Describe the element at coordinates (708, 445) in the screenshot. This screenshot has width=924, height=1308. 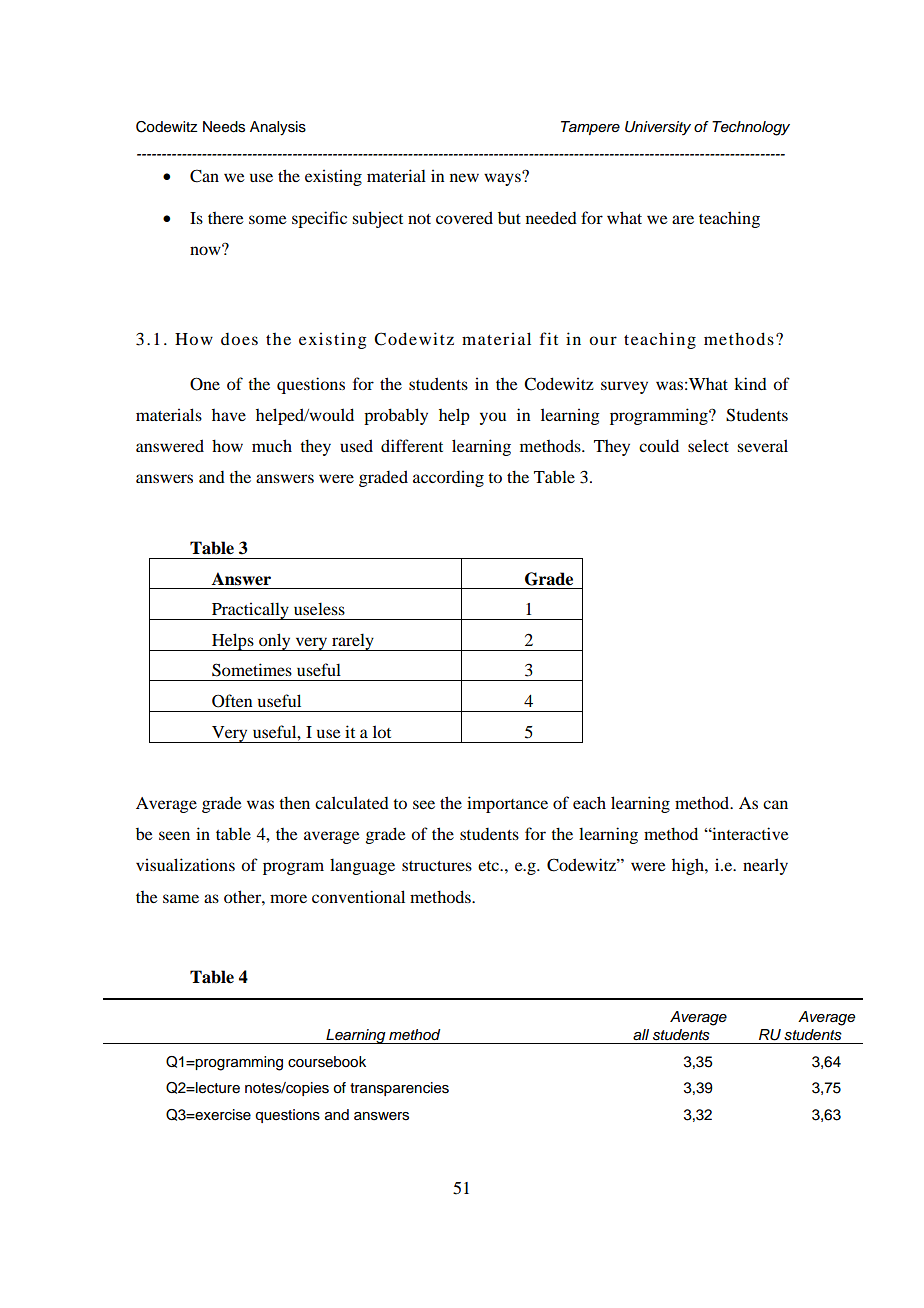
I see `select` at that location.
